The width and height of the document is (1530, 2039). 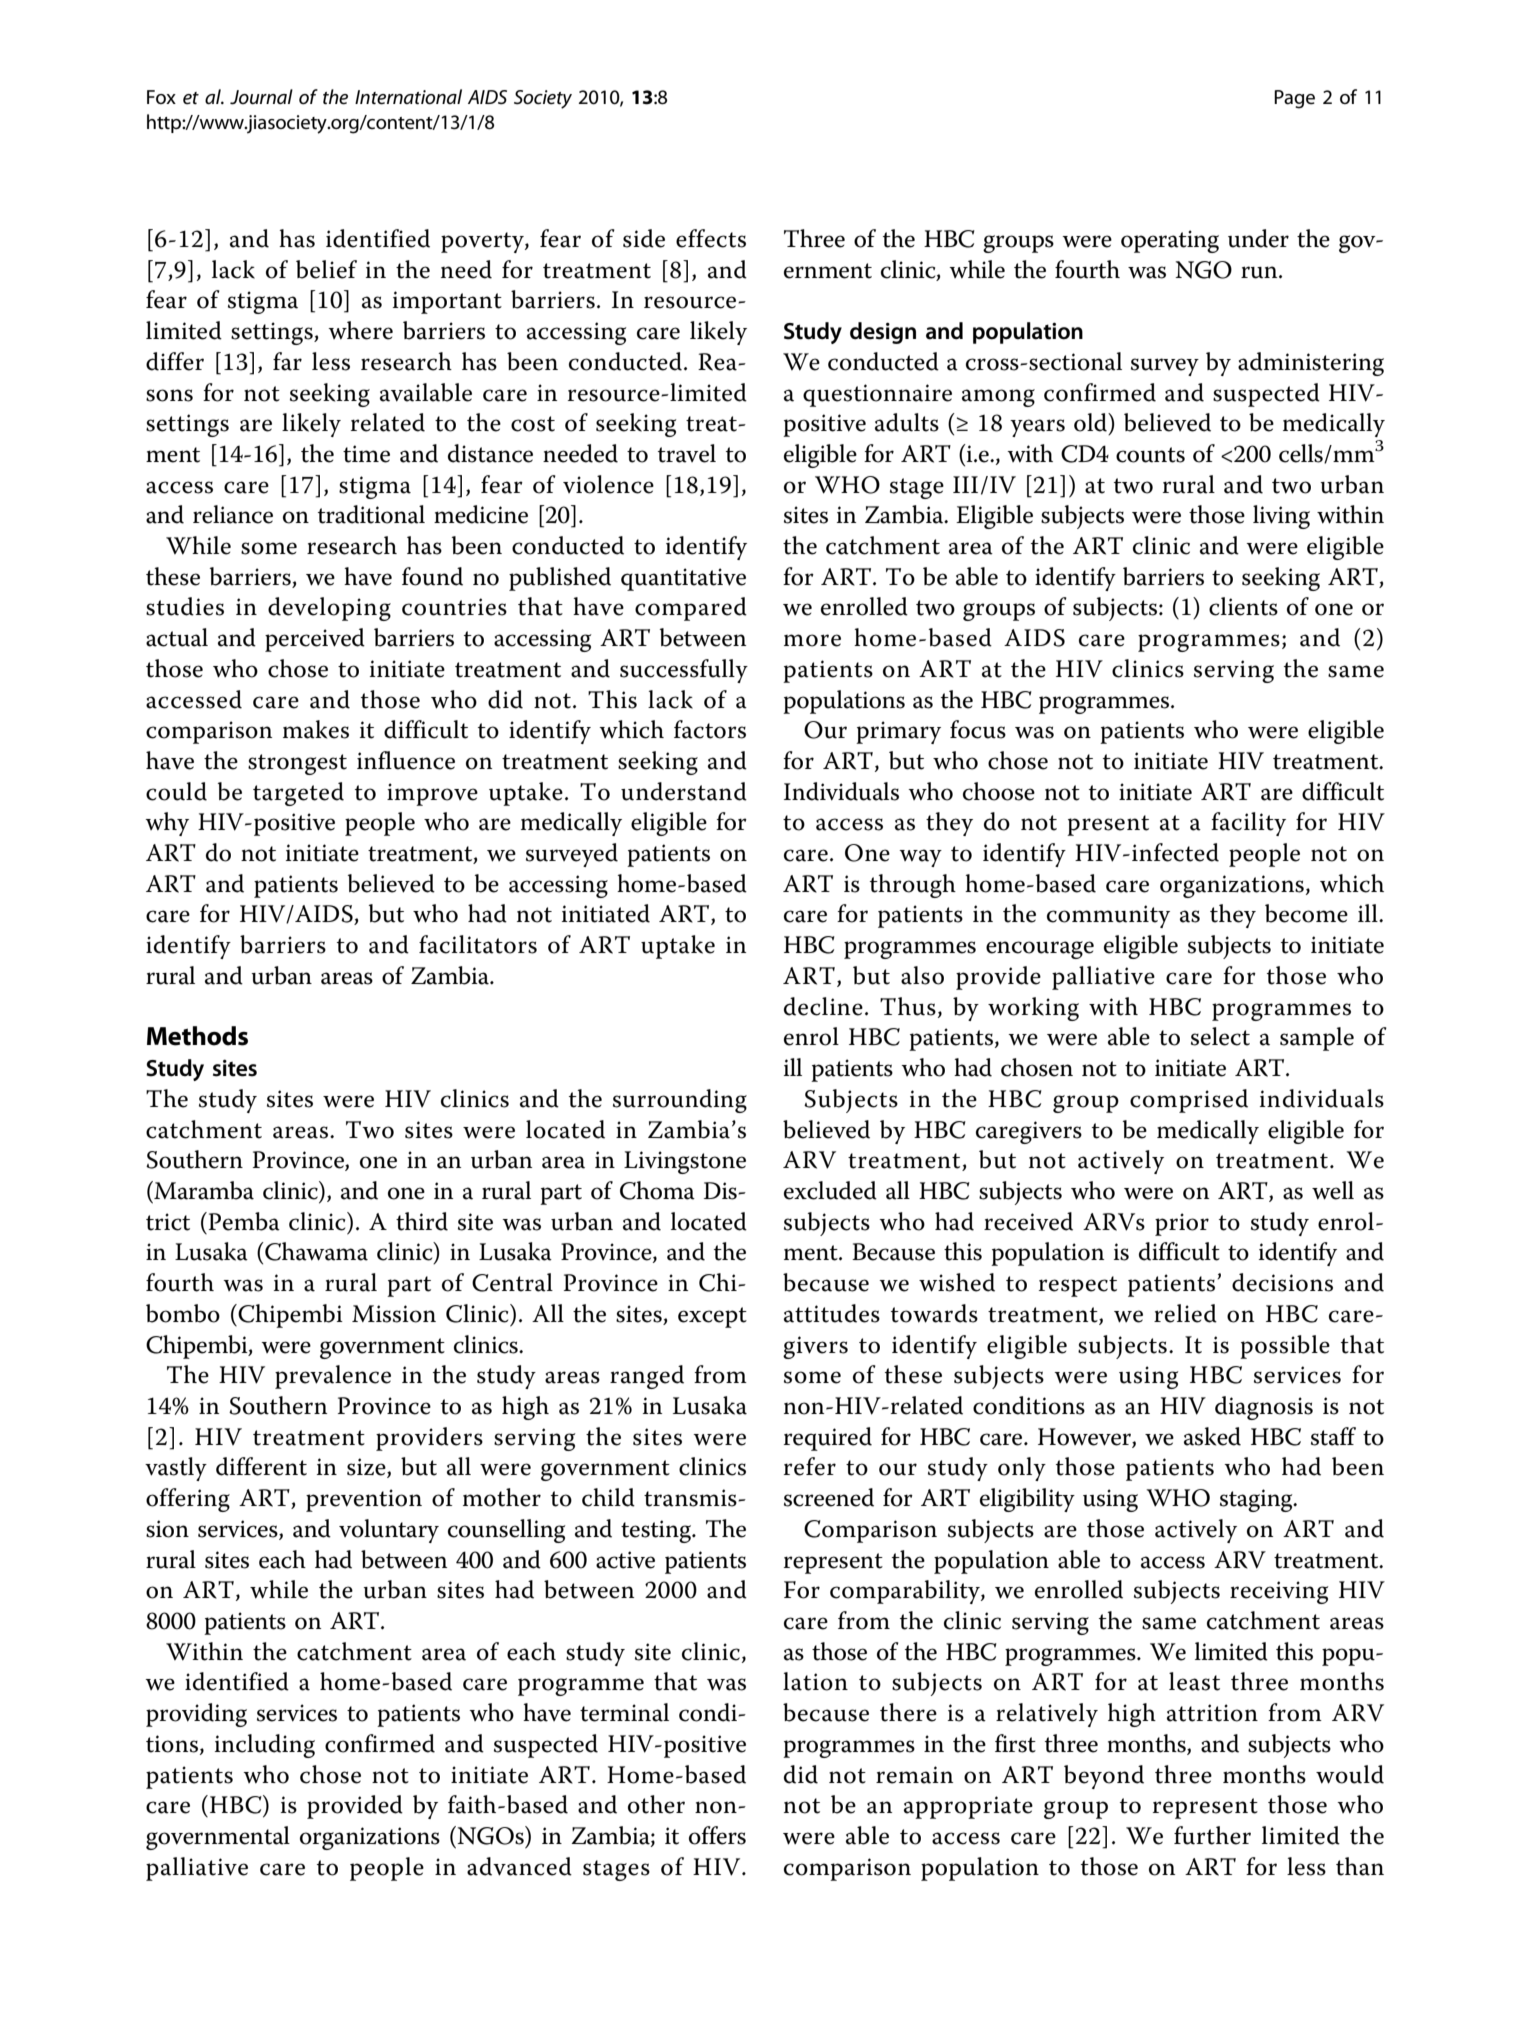 What do you see at coordinates (1264, 1408) in the document?
I see `diagnosis` at bounding box center [1264, 1408].
